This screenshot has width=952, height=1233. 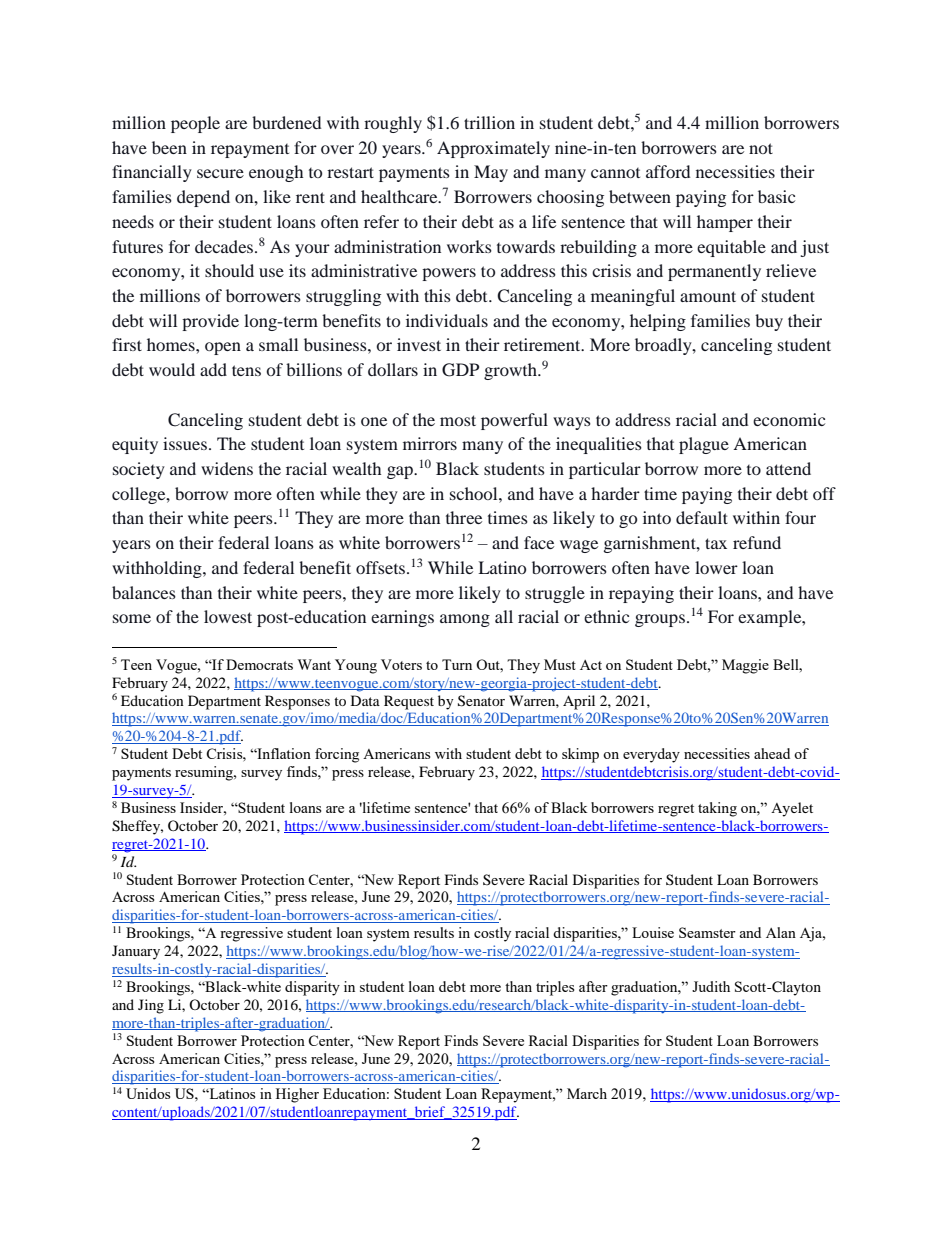 I want to click on provide, so click(x=210, y=322).
